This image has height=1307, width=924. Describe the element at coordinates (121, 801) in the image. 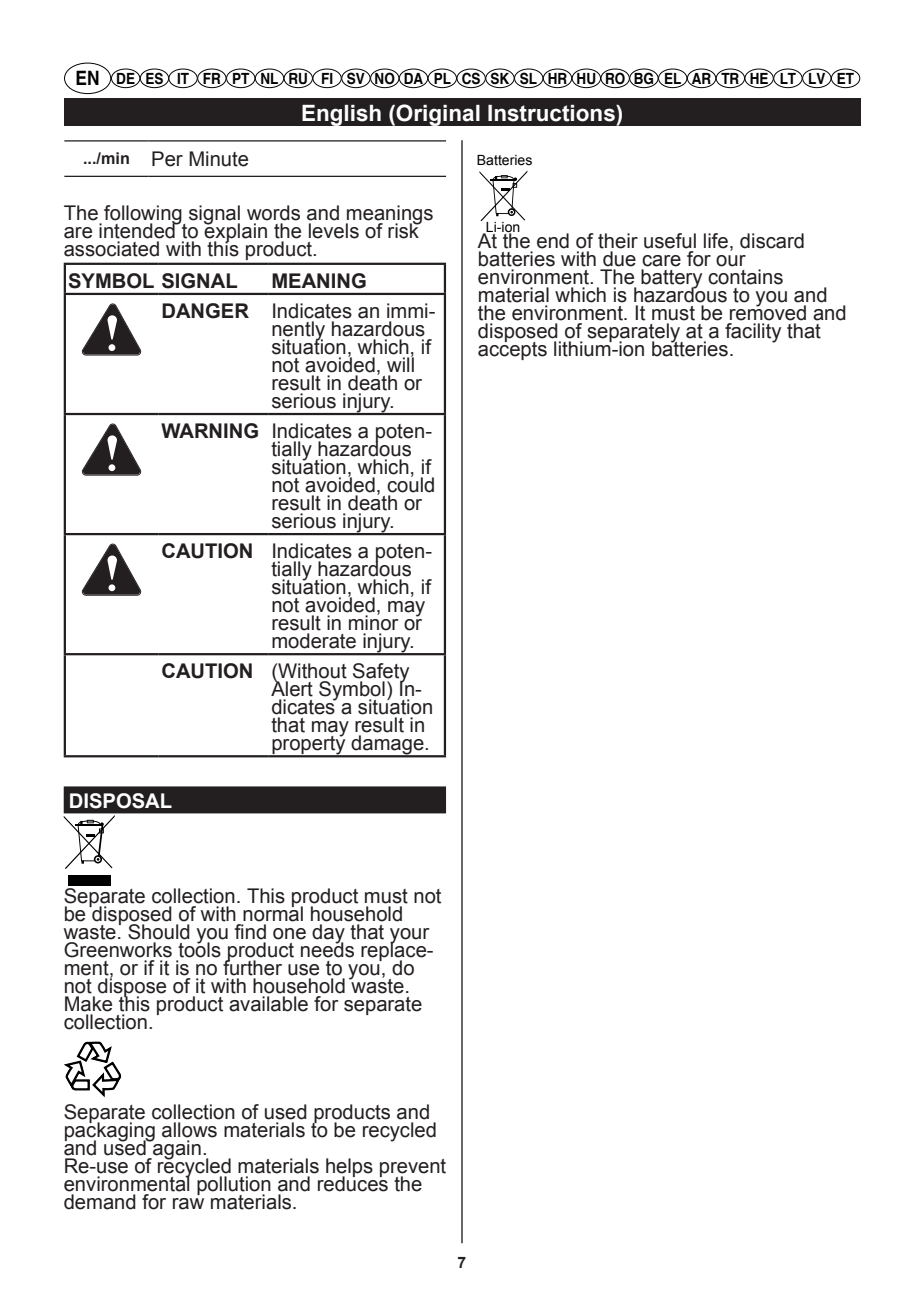

I see `DISPOSAL` at that location.
